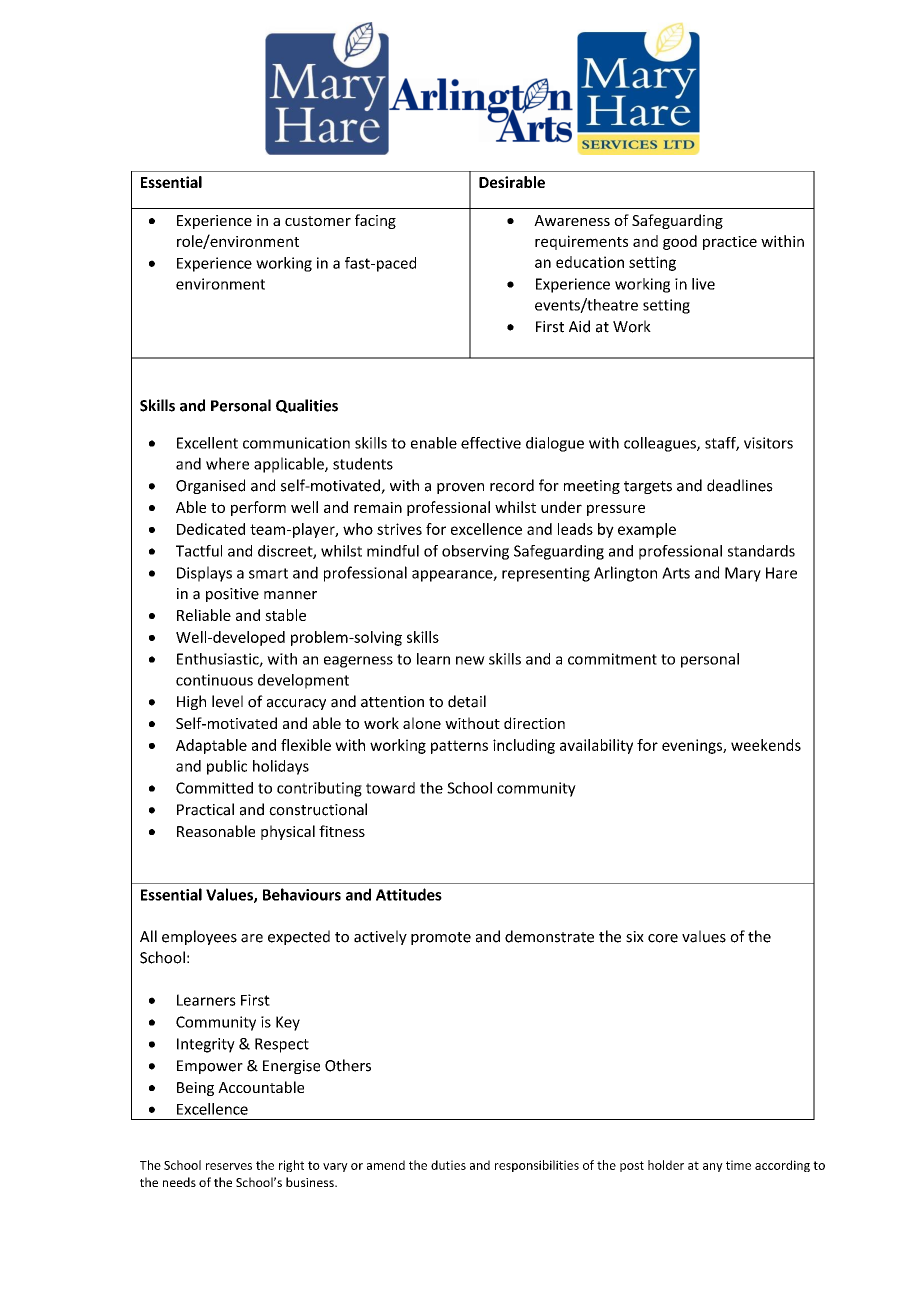 The width and height of the screenshot is (924, 1309). I want to click on customer, so click(318, 221).
